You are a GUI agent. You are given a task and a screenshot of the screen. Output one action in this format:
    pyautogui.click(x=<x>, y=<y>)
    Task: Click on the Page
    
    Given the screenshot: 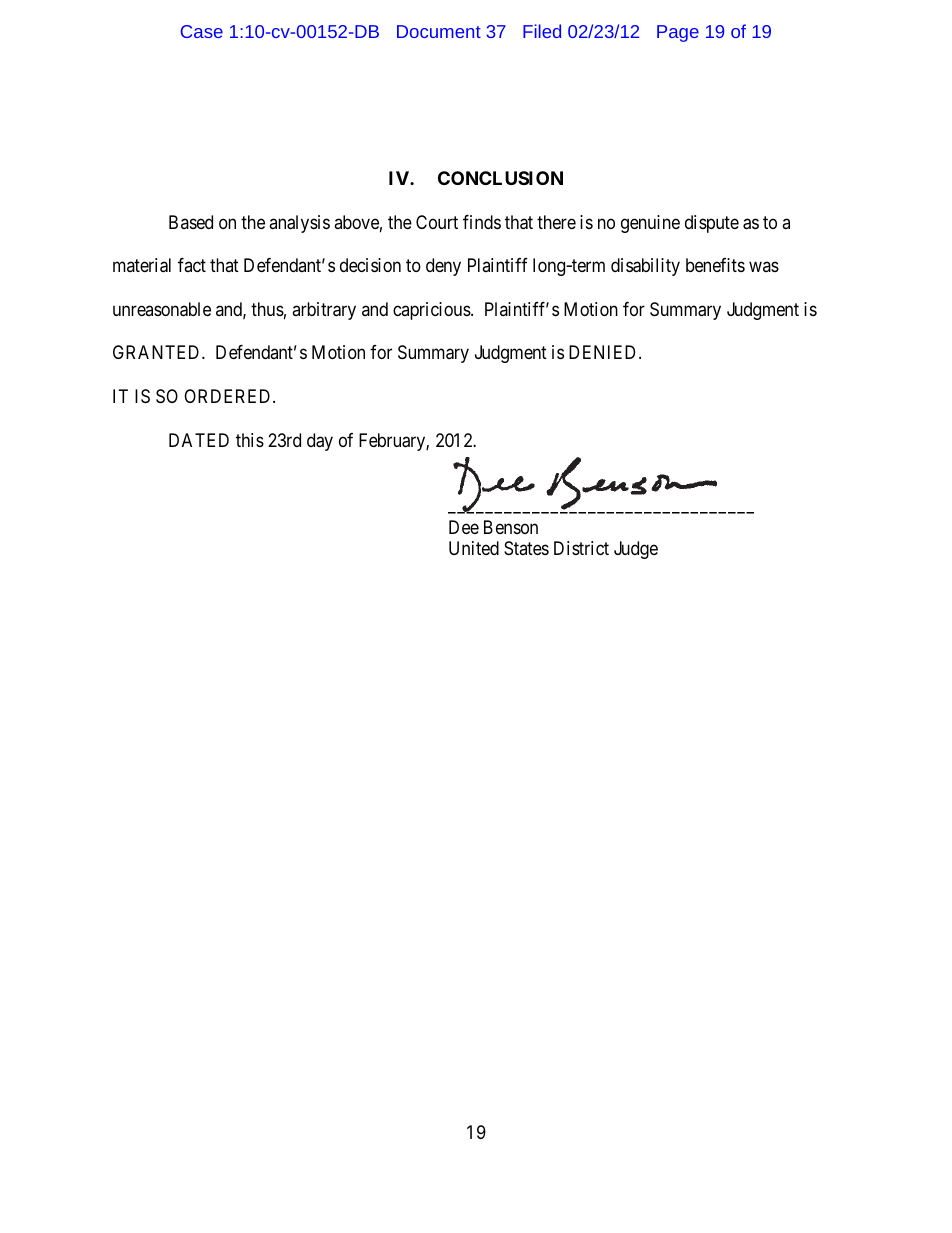 What is the action you would take?
    pyautogui.click(x=678, y=33)
